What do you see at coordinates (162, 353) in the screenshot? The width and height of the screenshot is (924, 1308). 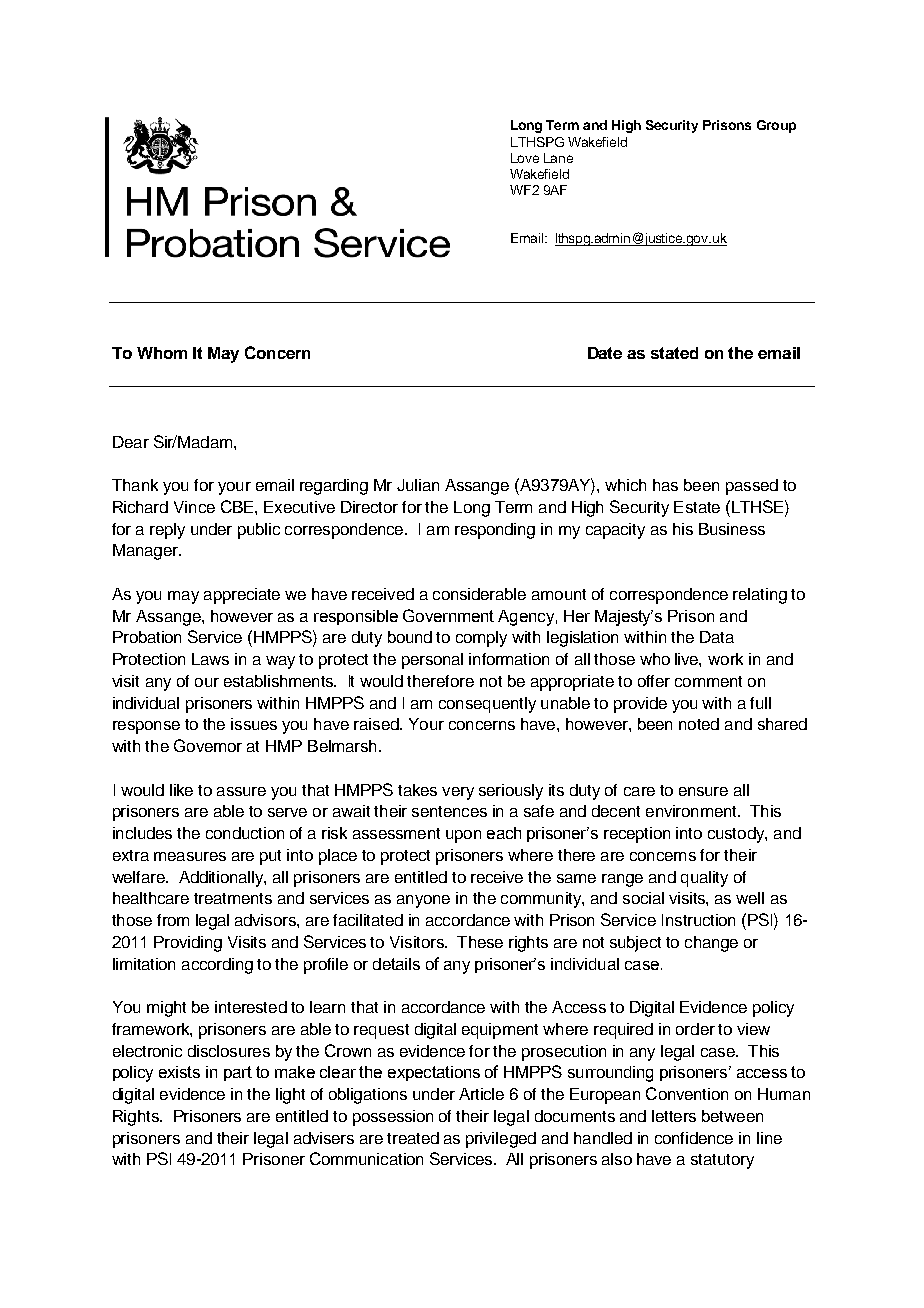 I see `Whom` at bounding box center [162, 353].
